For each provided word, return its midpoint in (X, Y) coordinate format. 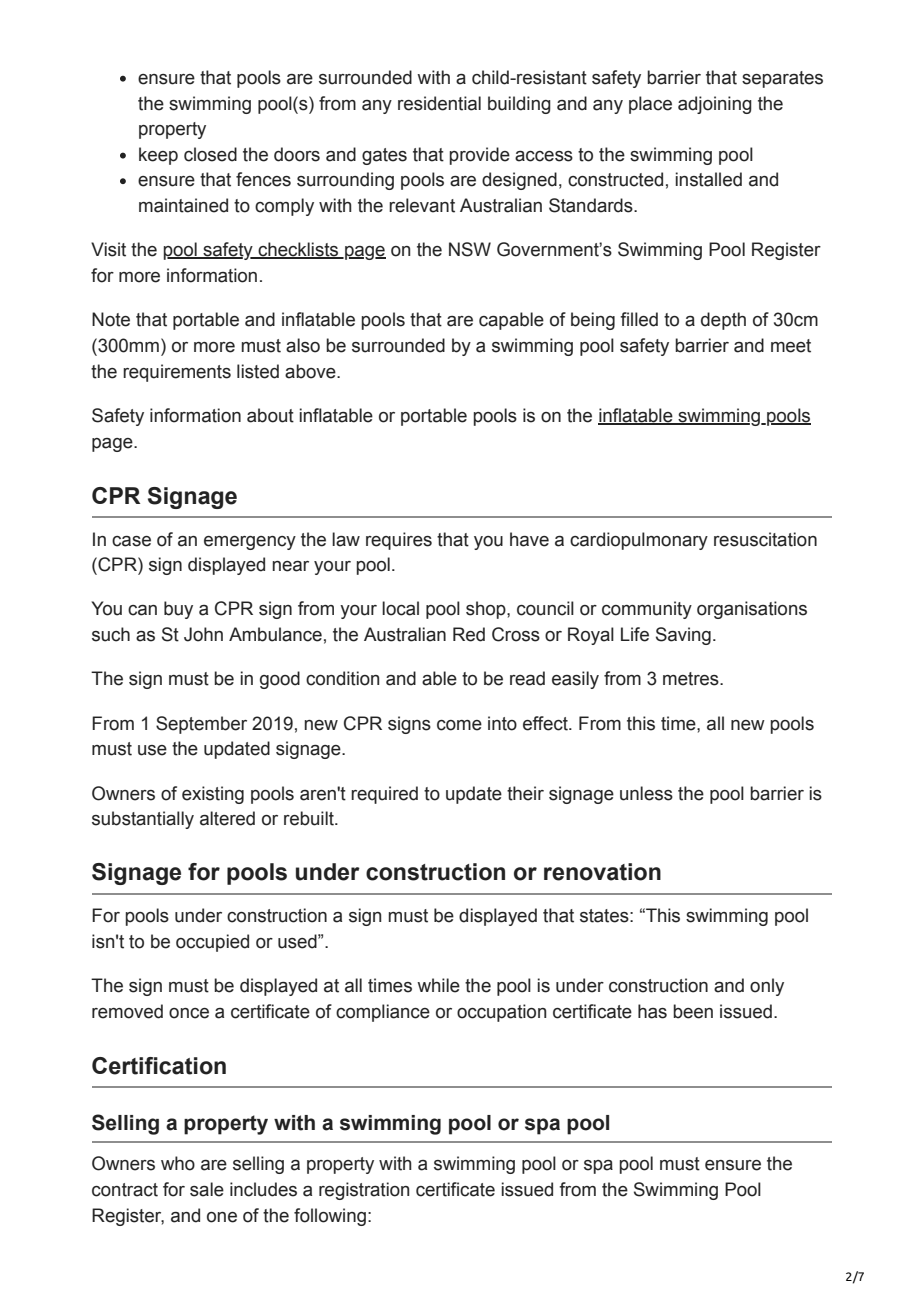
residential (439, 103)
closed (210, 154)
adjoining (715, 105)
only (767, 987)
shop (487, 610)
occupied (212, 943)
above (311, 371)
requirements (177, 373)
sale (207, 1189)
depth (723, 321)
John (203, 634)
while (438, 985)
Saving (683, 636)
